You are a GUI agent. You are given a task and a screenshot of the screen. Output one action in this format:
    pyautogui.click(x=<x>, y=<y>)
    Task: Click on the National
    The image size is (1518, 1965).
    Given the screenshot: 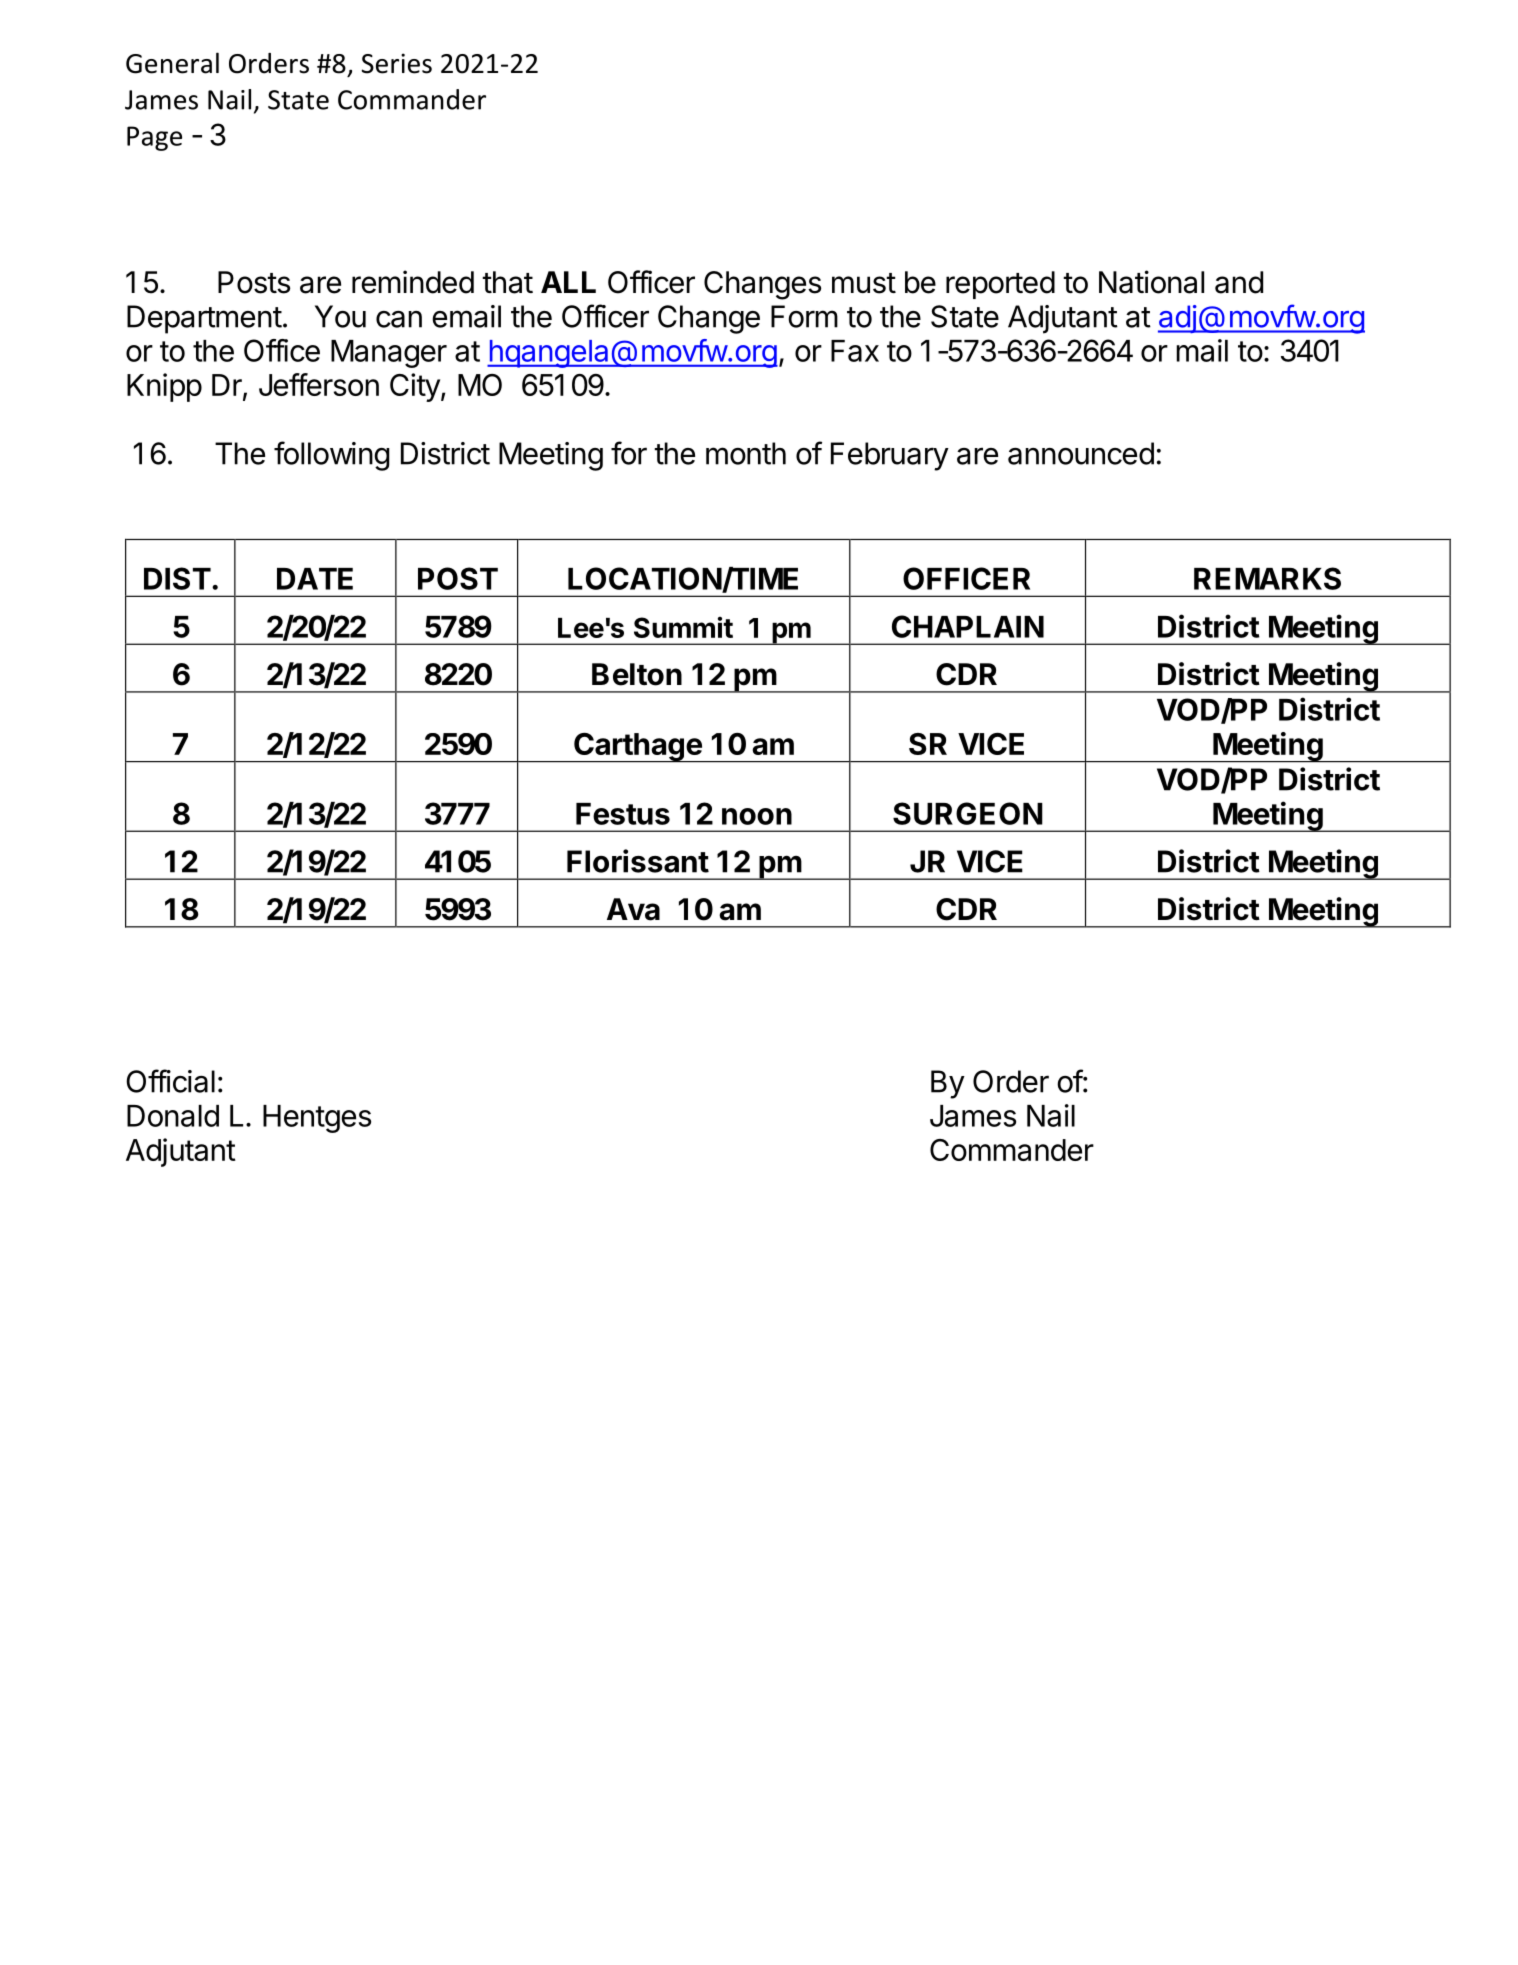 What is the action you would take?
    pyautogui.click(x=1151, y=282)
